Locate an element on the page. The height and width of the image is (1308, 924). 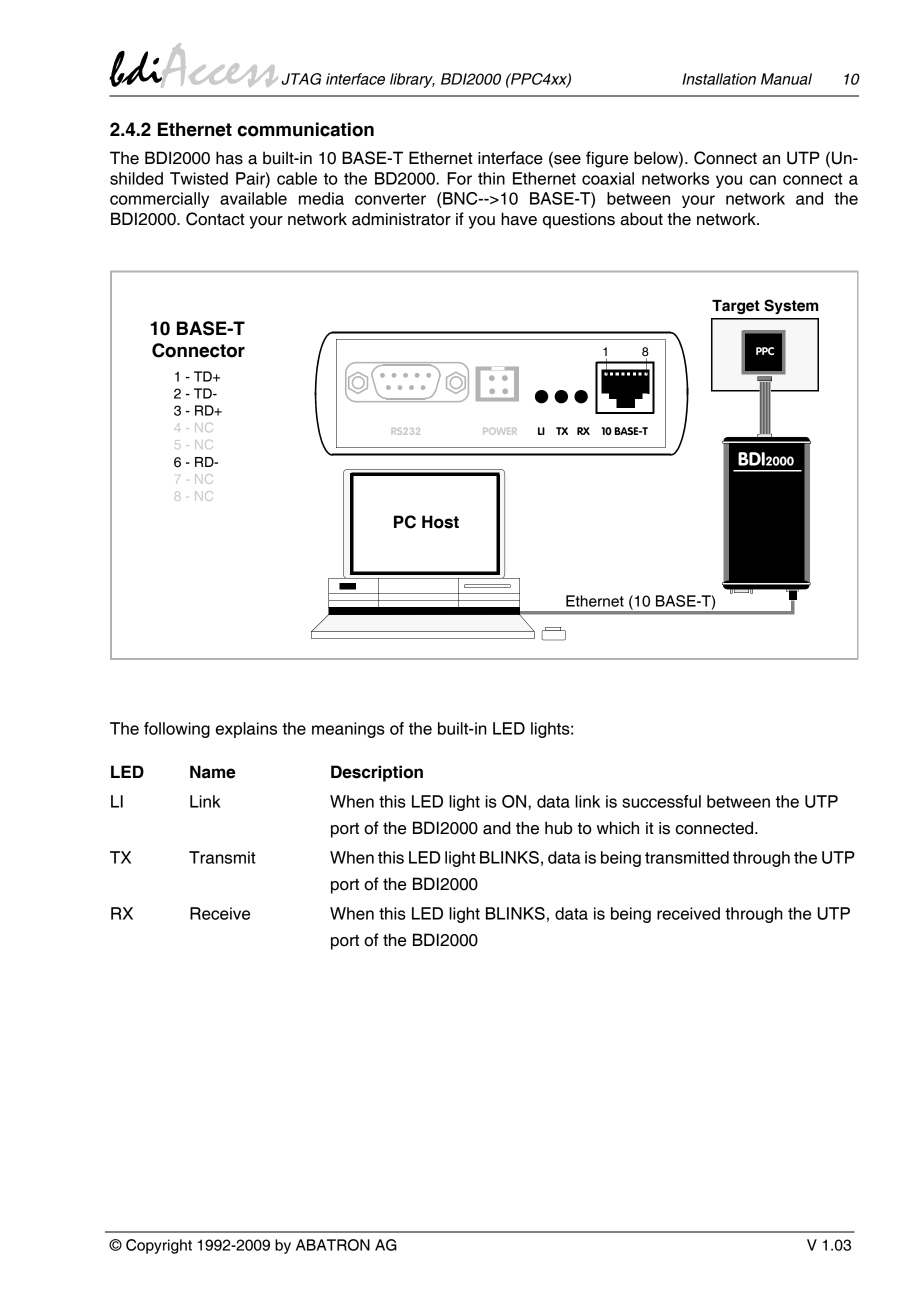
POWER is located at coordinates (500, 431).
